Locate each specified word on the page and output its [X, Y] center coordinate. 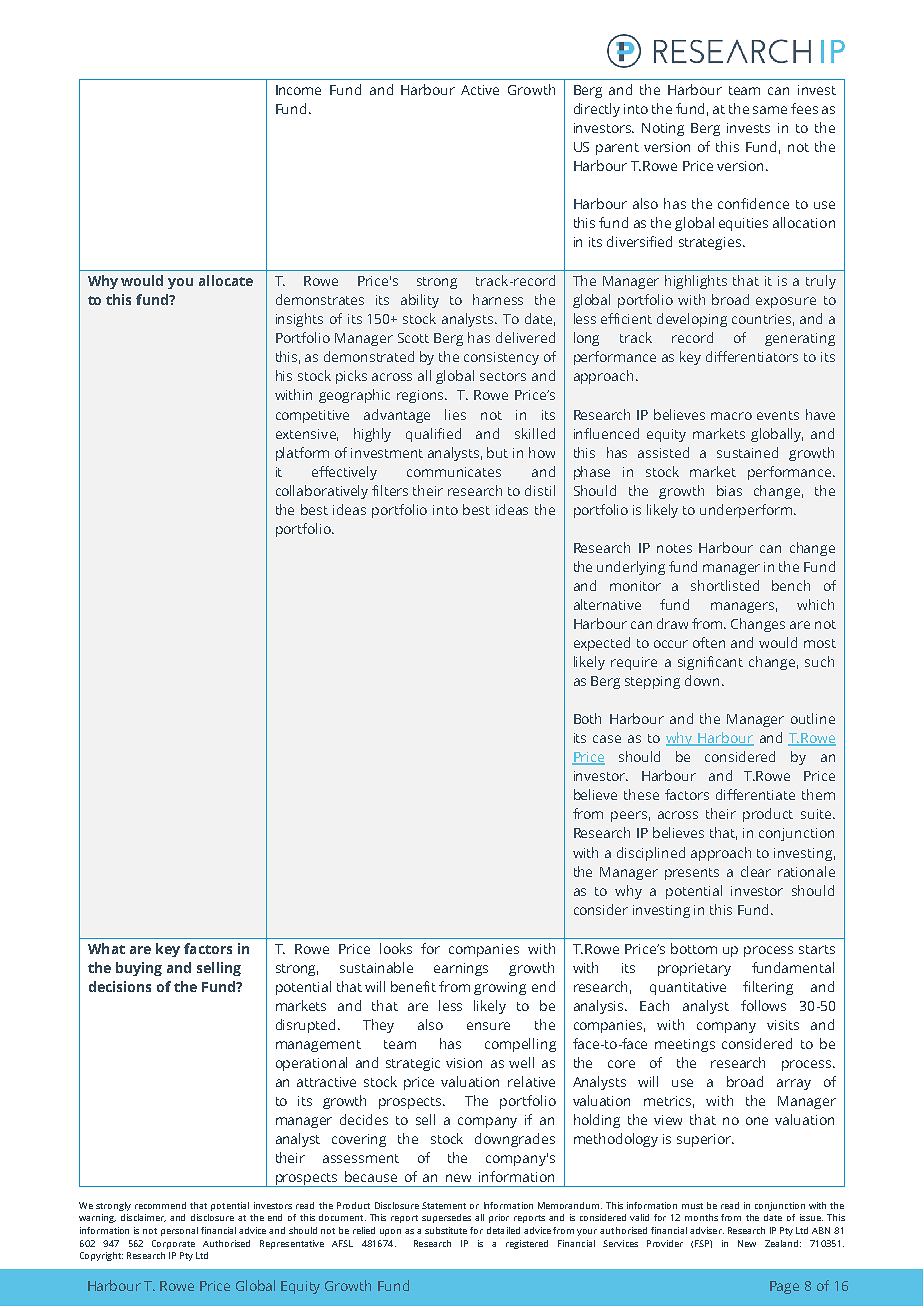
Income [298, 90]
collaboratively [322, 492]
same [770, 110]
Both [587, 718]
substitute [446, 1230]
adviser [707, 1230]
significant [710, 663]
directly [597, 110]
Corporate [173, 1244]
